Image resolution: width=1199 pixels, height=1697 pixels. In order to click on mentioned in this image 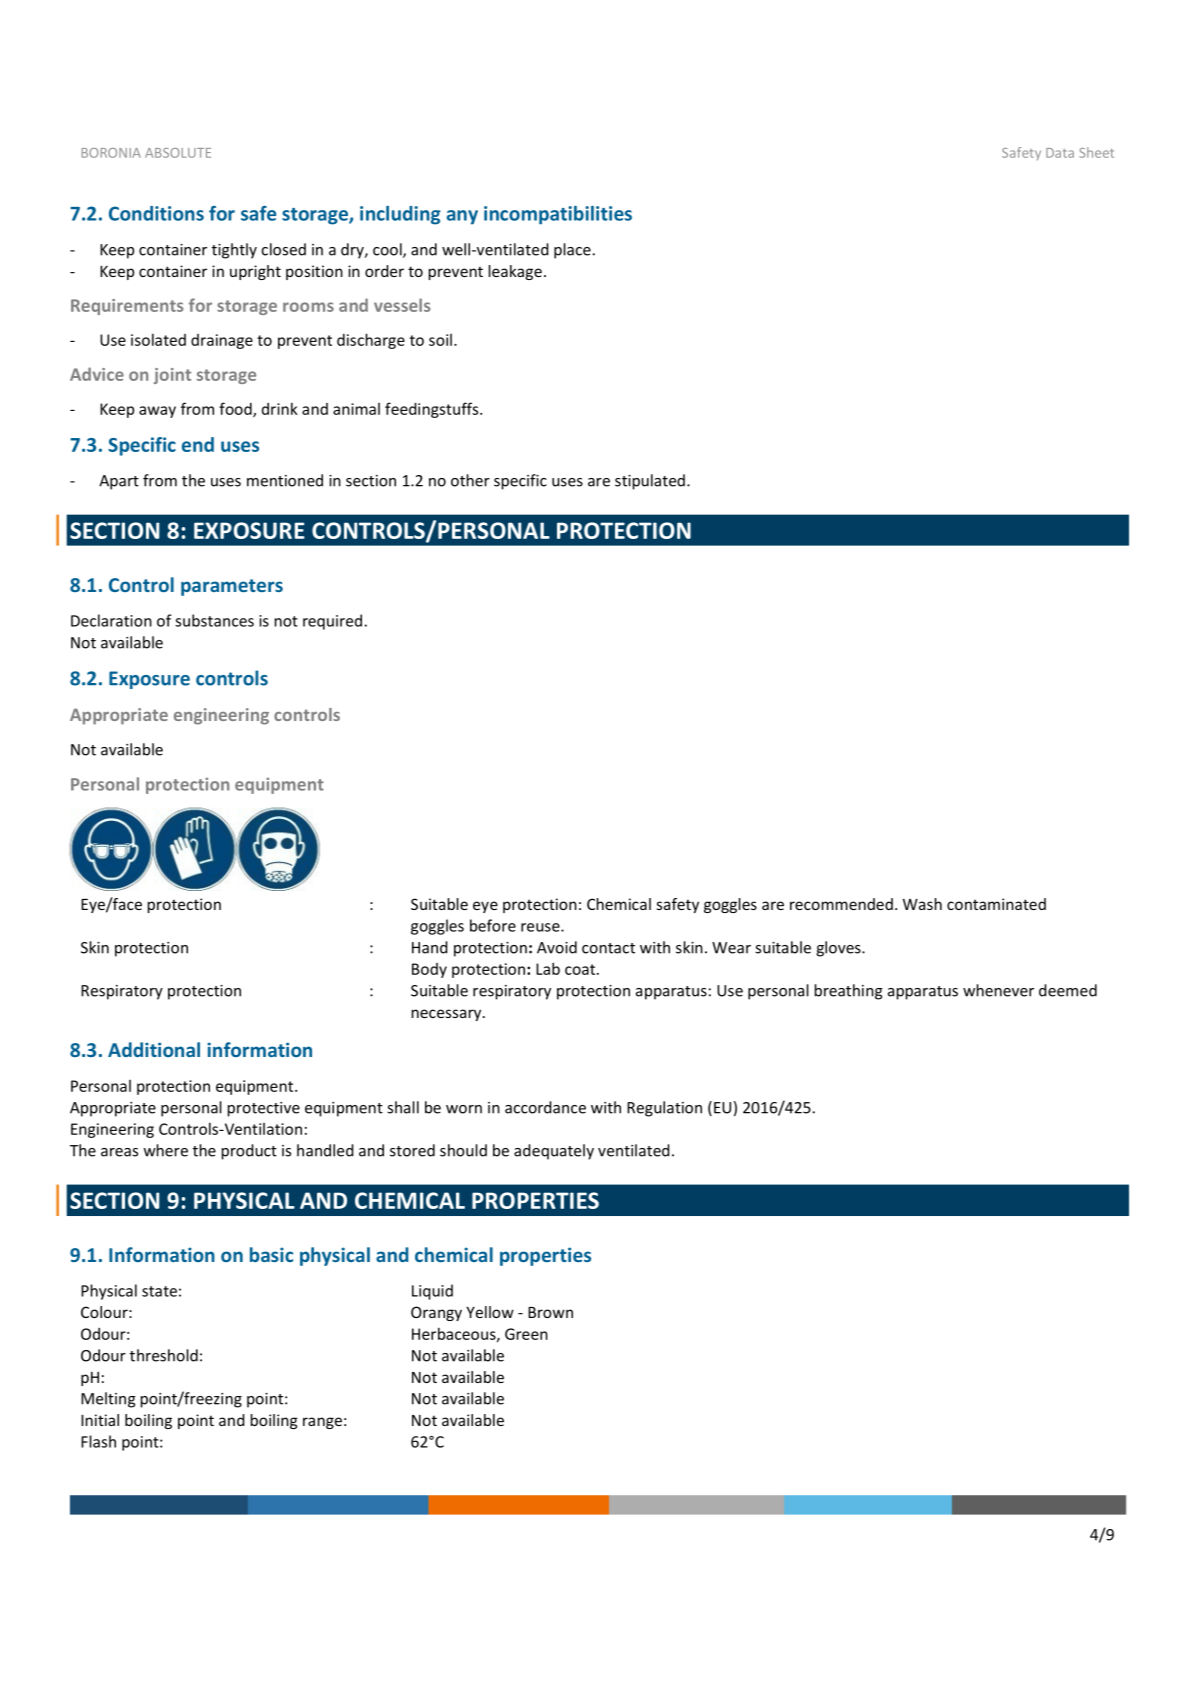, I will do `click(285, 480)`.
